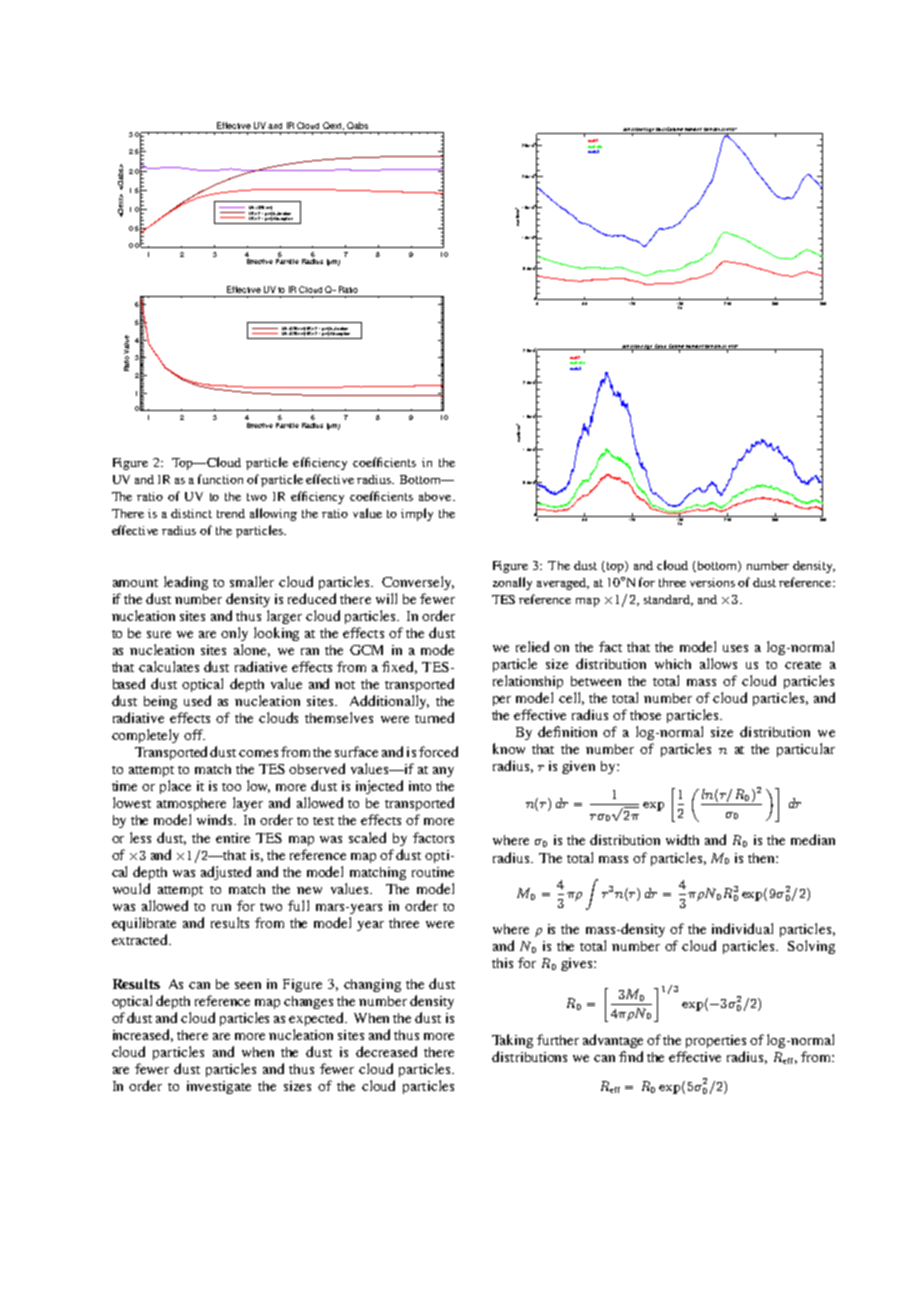 The image size is (924, 1308). I want to click on width, so click(682, 839).
